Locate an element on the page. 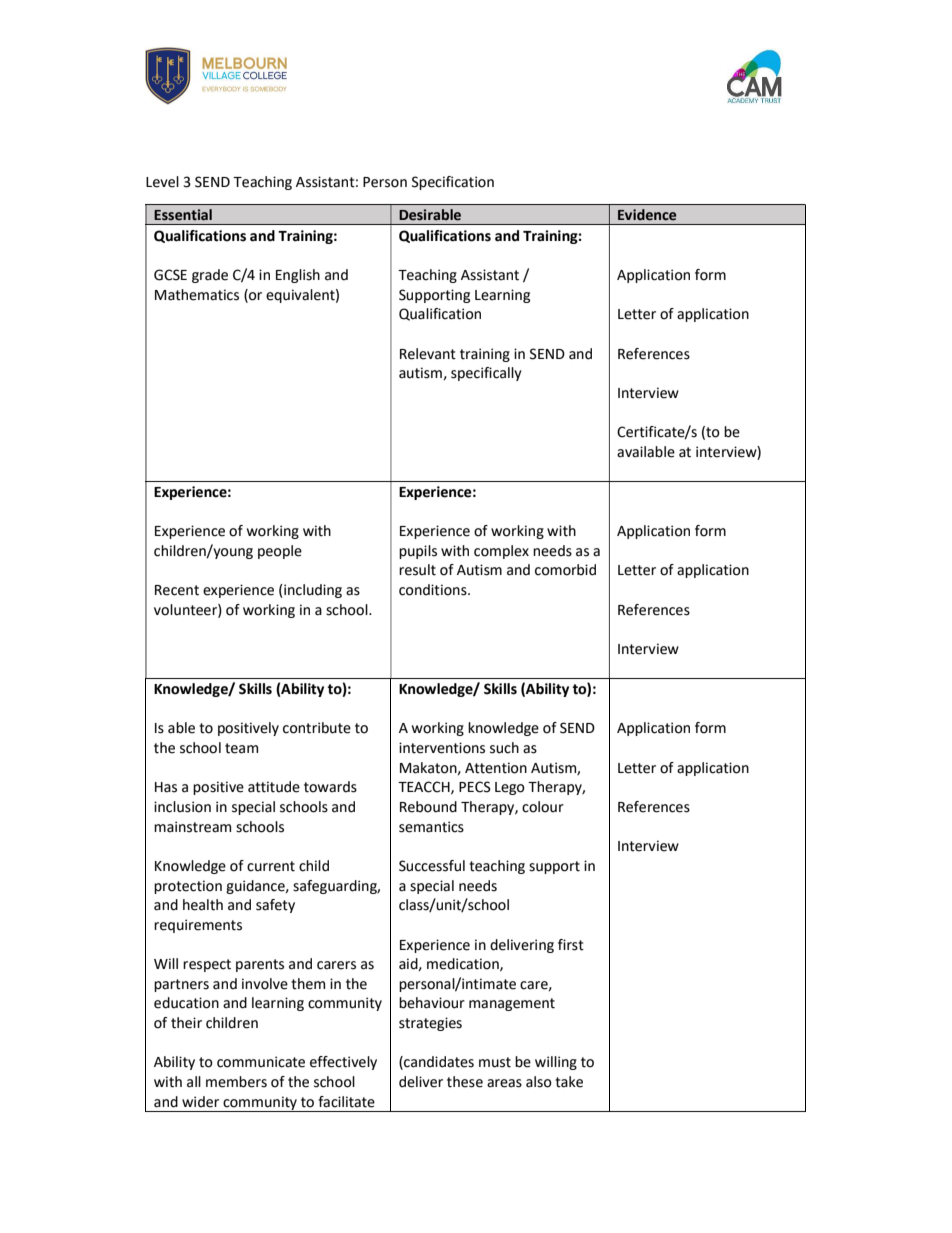 The height and width of the page is (1233, 952). Essential is located at coordinates (183, 215).
